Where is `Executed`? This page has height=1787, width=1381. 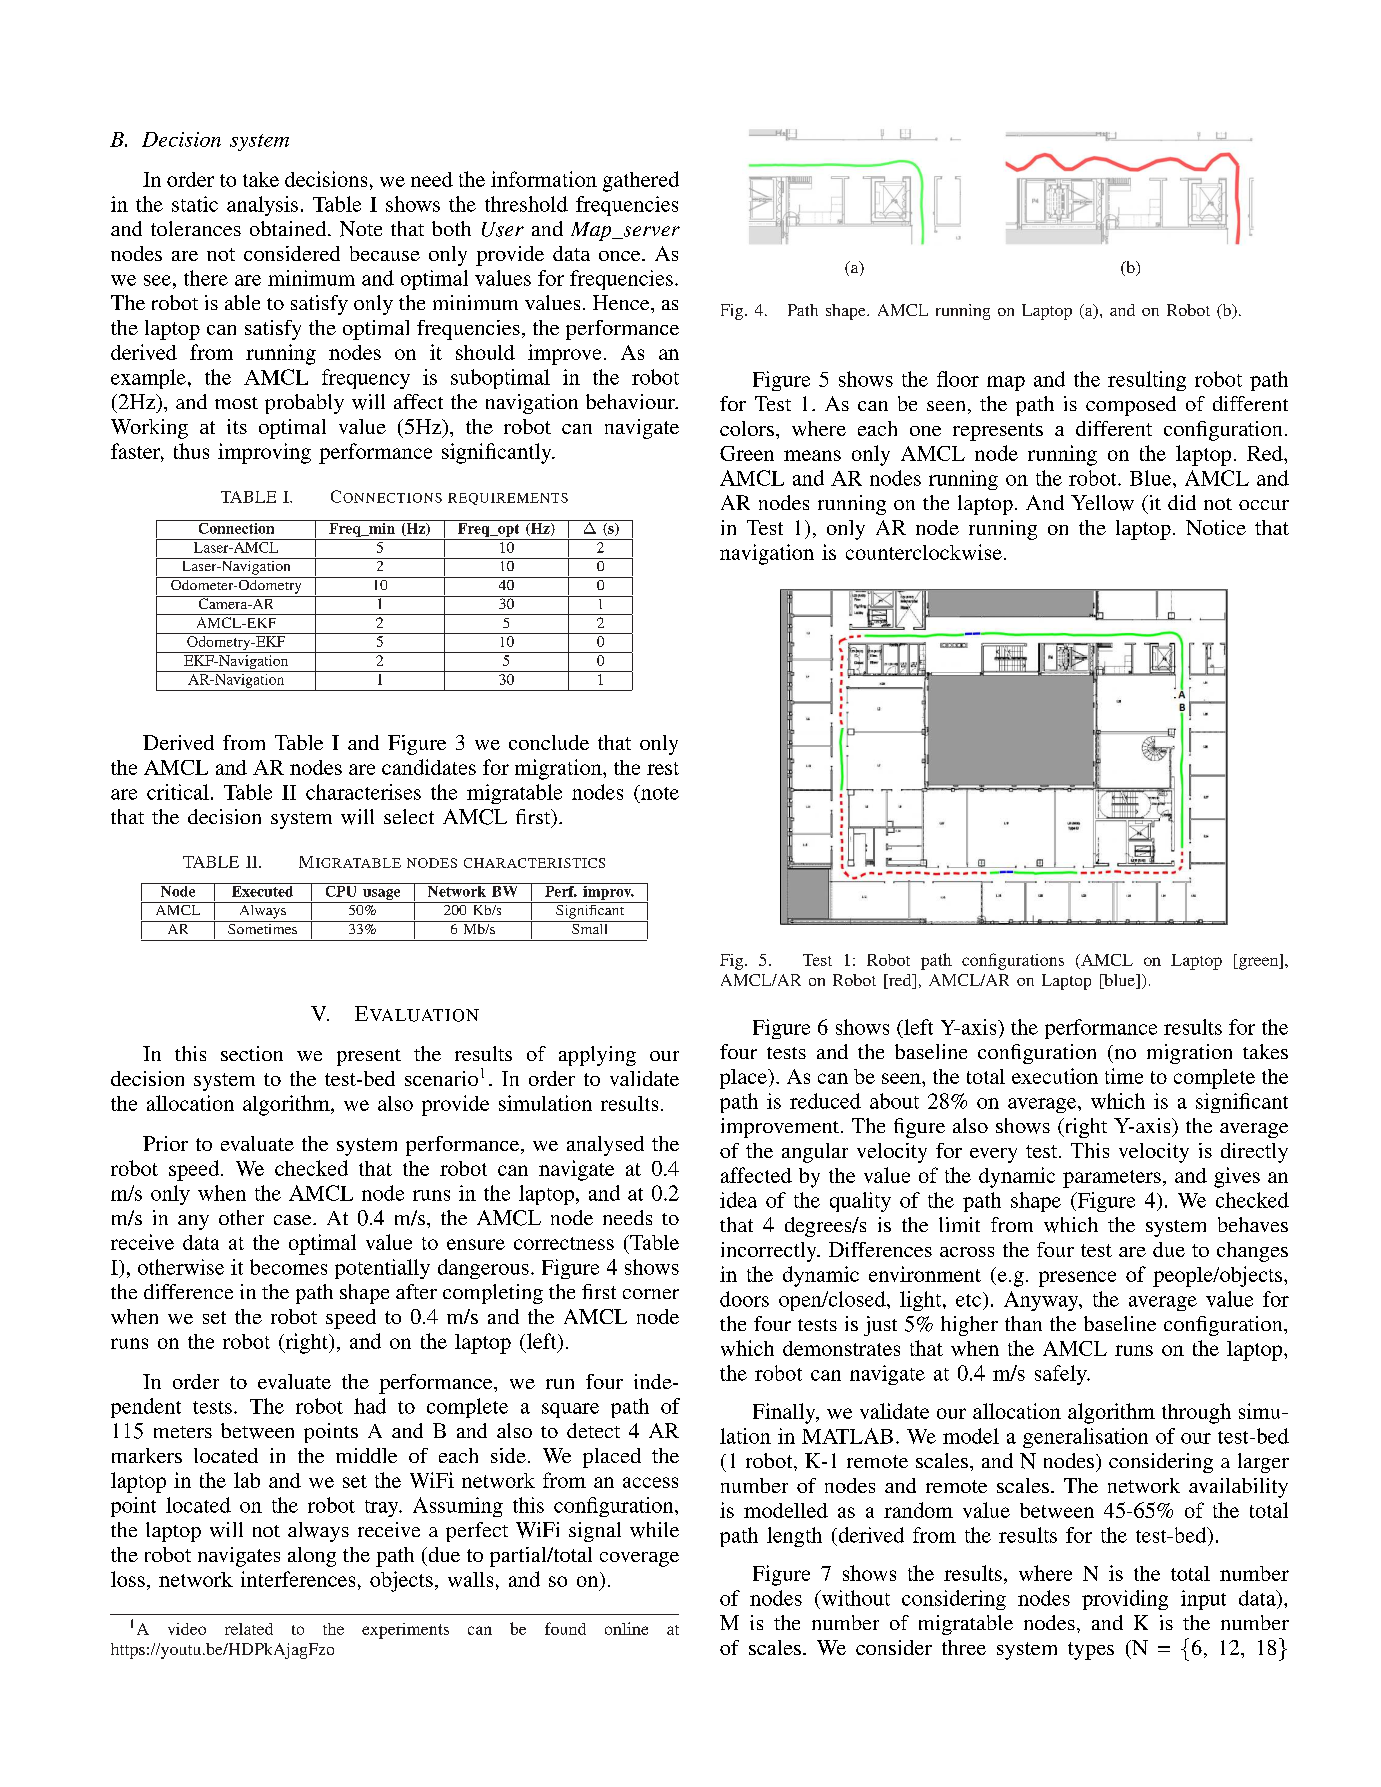
Executed is located at coordinates (263, 890).
